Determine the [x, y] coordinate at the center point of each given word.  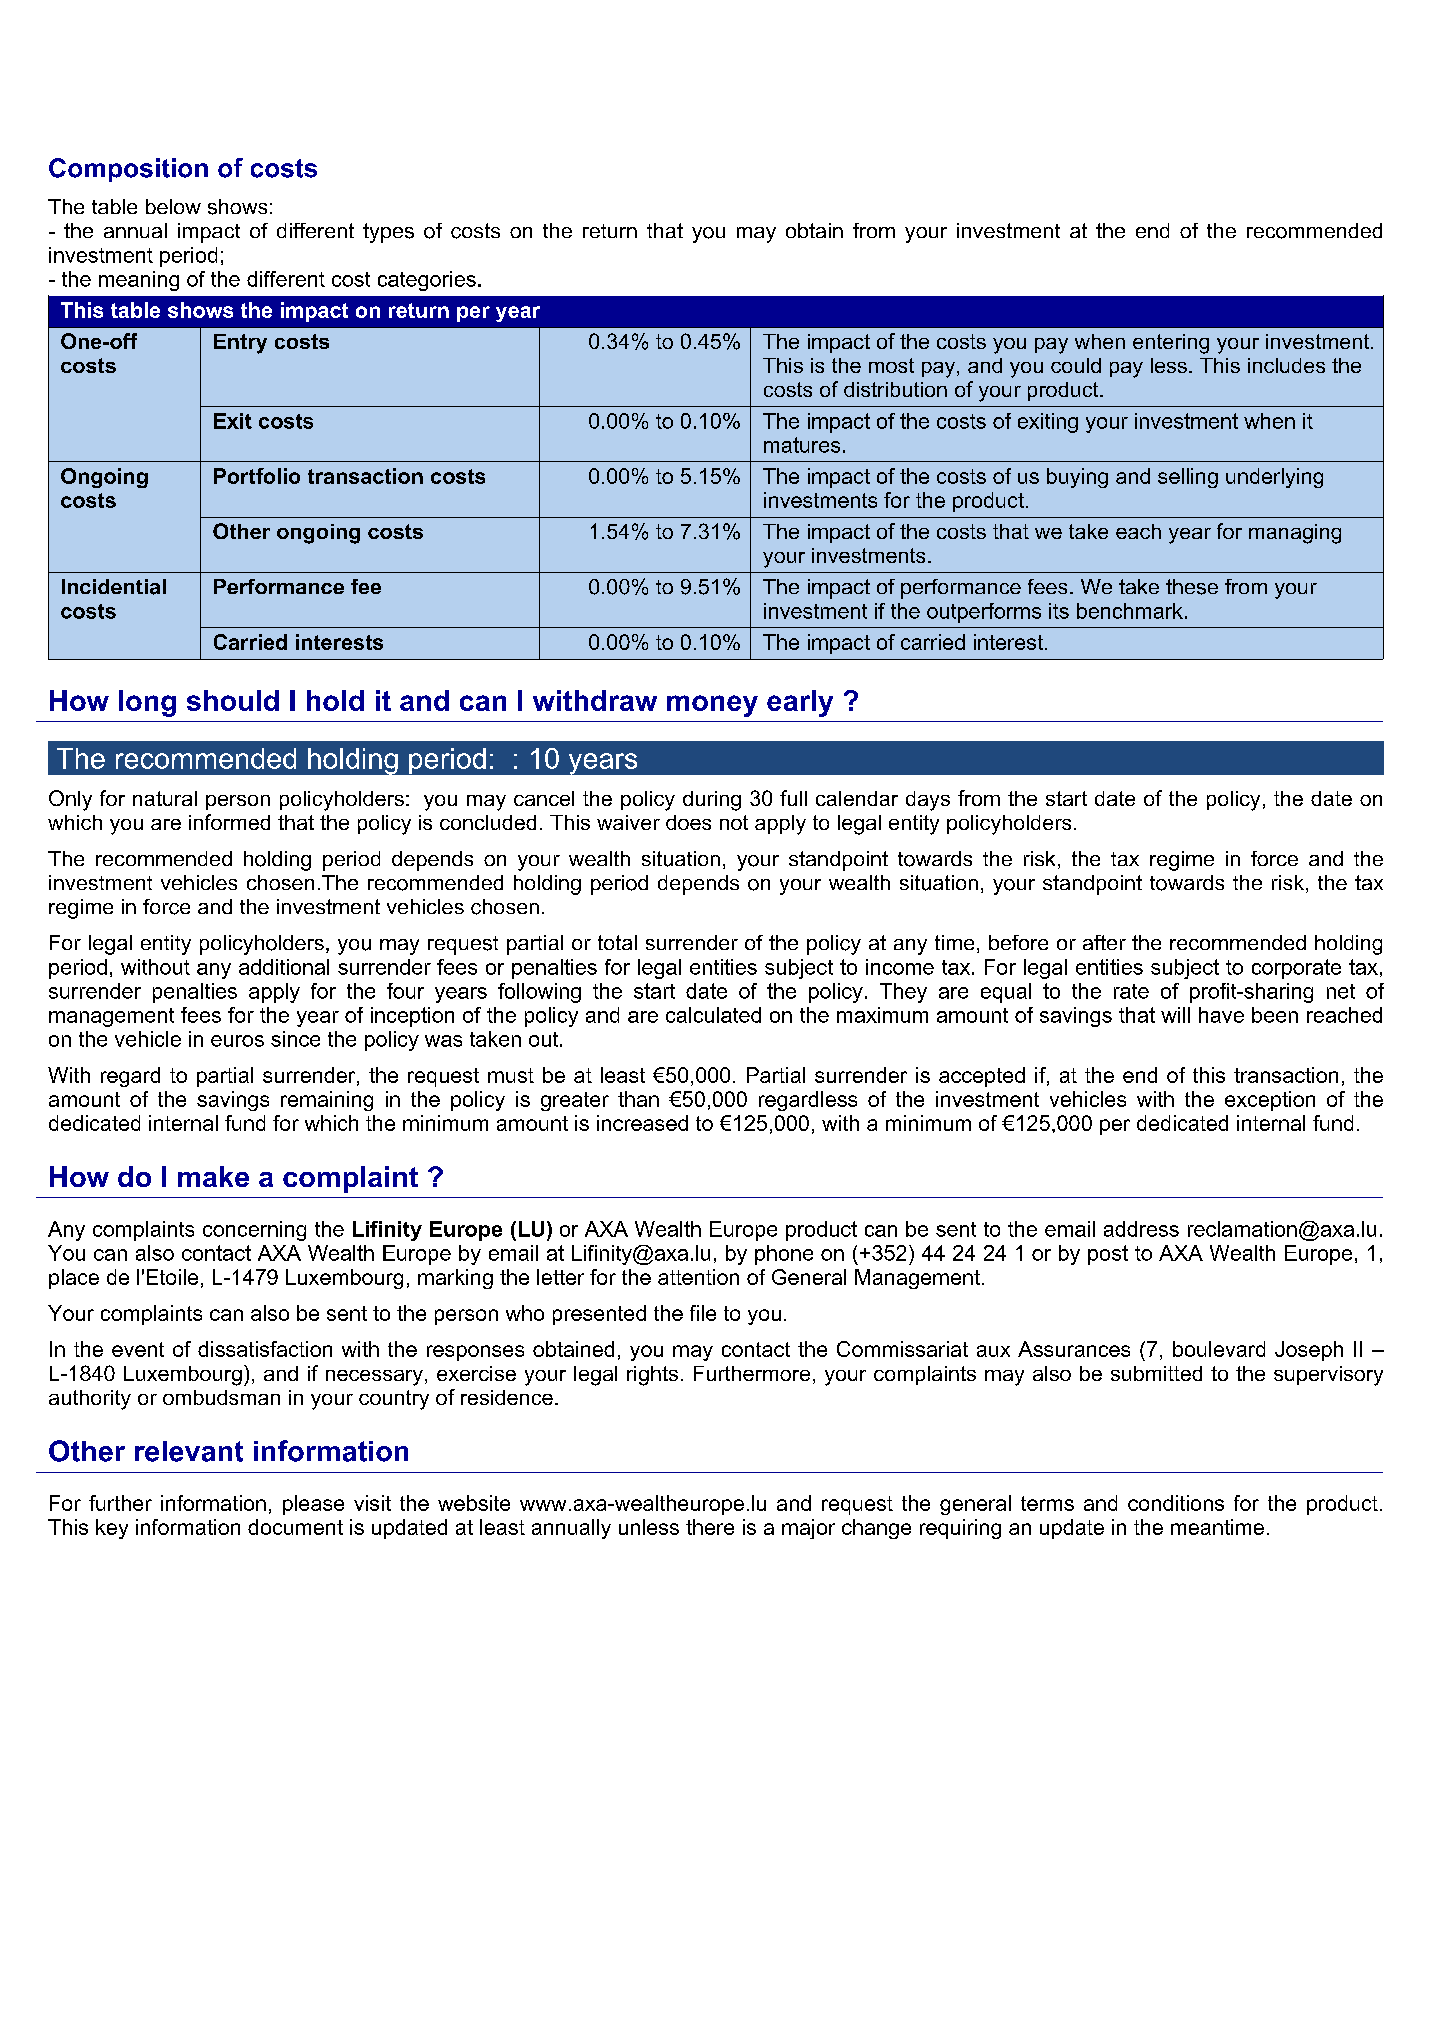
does [688, 822]
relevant [189, 1451]
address [1141, 1229]
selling [1188, 478]
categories [427, 281]
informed [229, 822]
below [173, 206]
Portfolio [257, 476]
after [1104, 942]
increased [642, 1123]
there [710, 1527]
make [213, 1176]
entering [1171, 344]
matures [802, 445]
